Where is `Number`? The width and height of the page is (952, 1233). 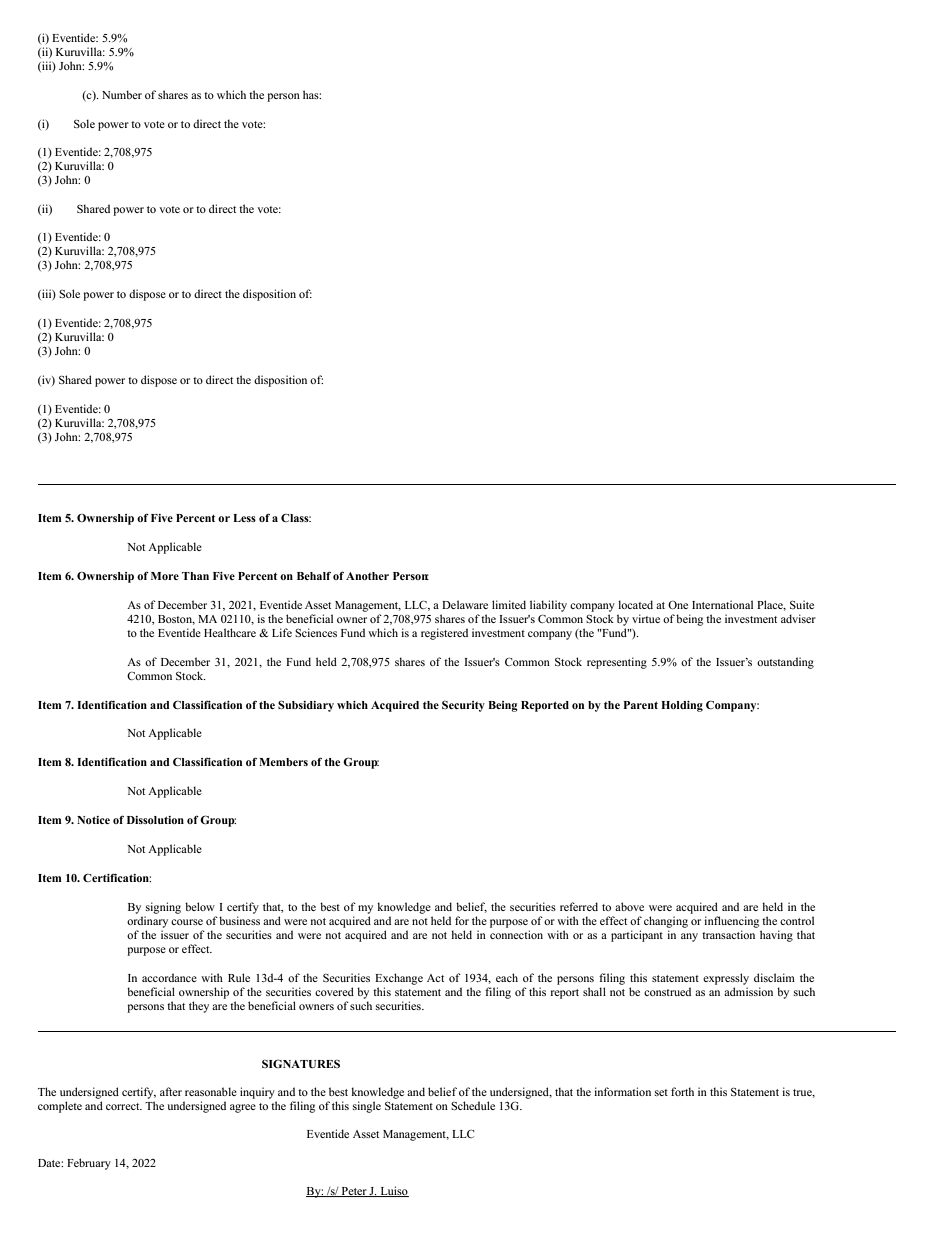 Number is located at coordinates (122, 94).
